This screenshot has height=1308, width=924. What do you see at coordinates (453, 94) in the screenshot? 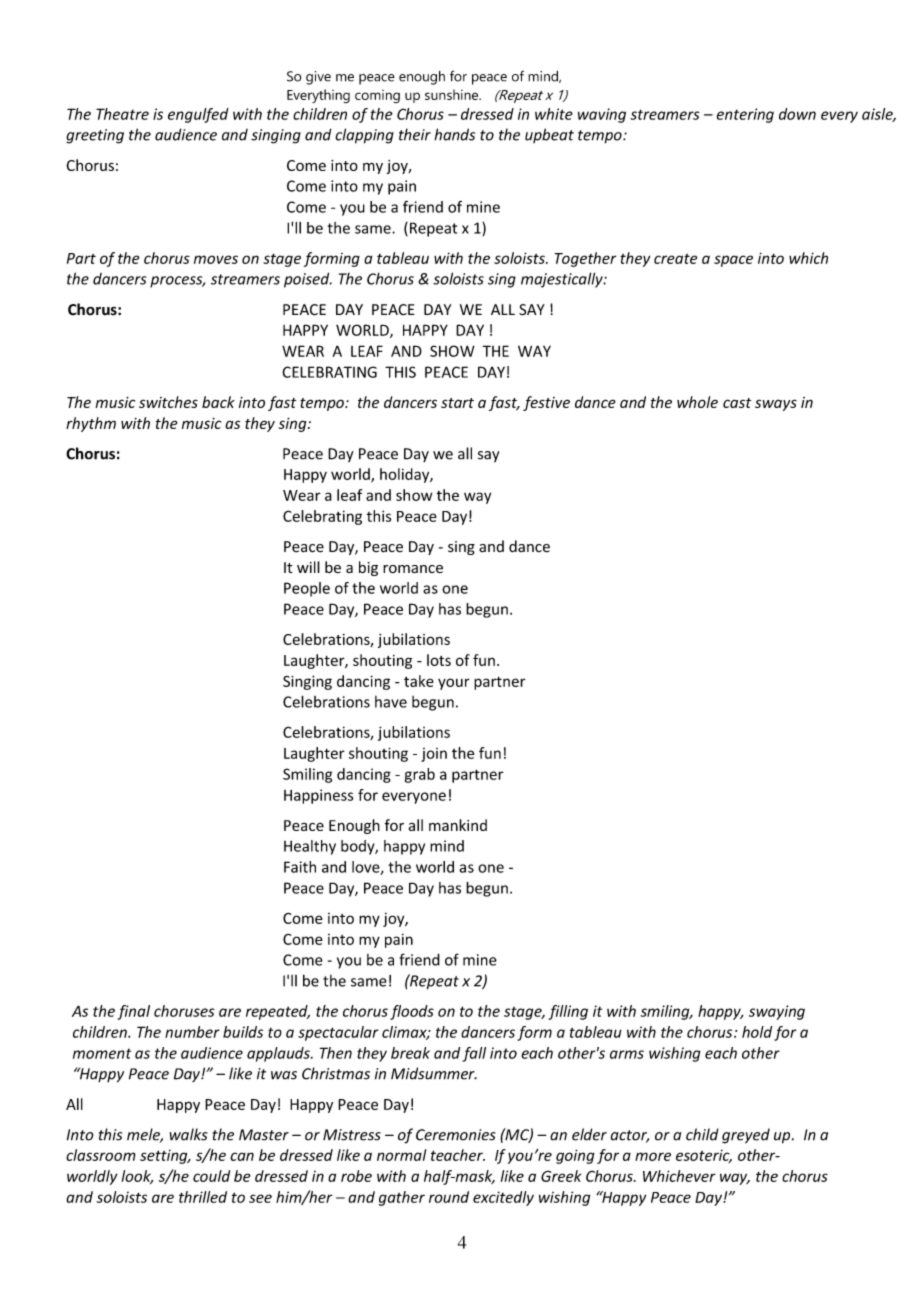
I see `sunshine` at bounding box center [453, 94].
